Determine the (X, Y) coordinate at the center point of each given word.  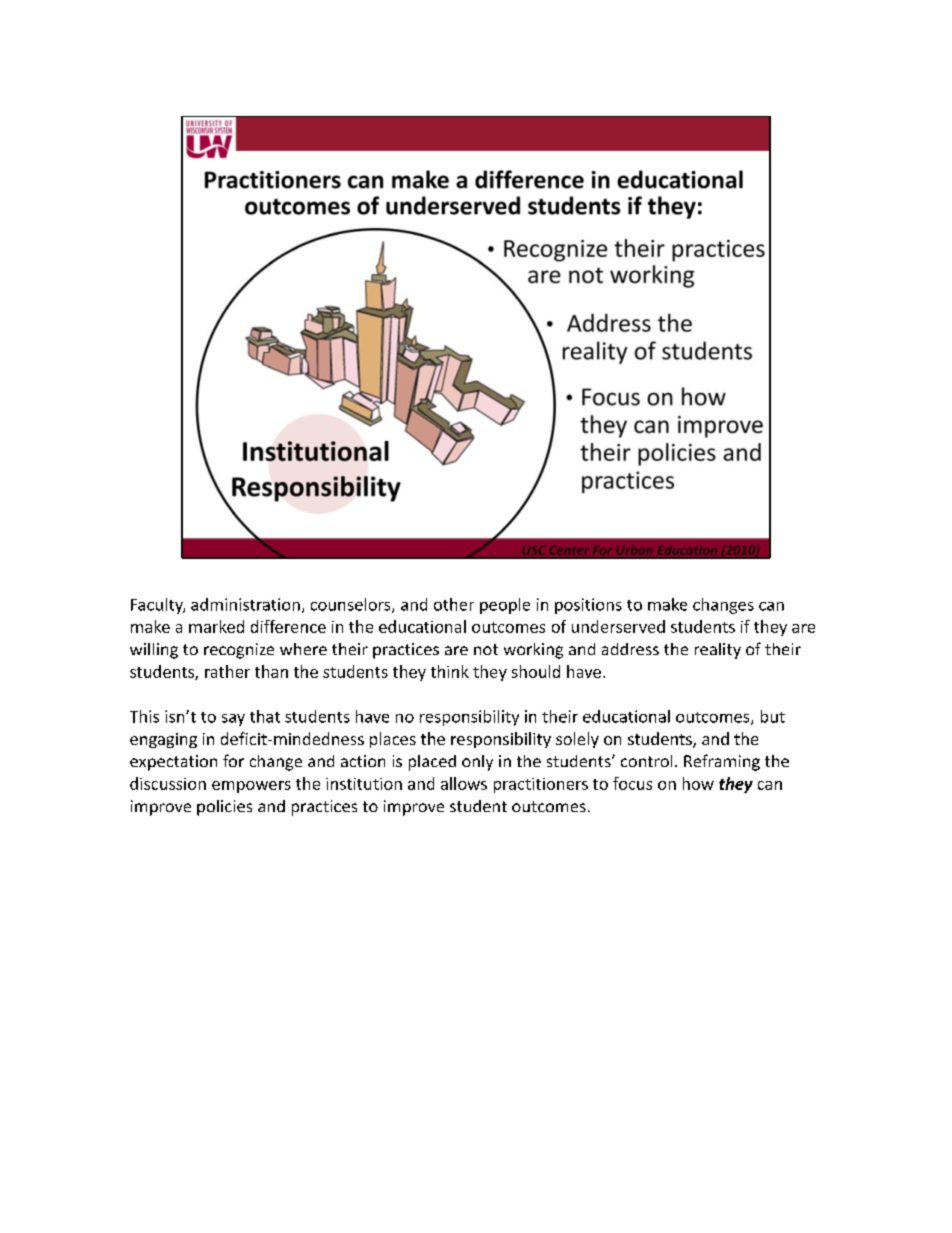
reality (718, 651)
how (698, 783)
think (450, 671)
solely (577, 740)
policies (224, 808)
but (773, 716)
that (265, 716)
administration (245, 604)
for (233, 760)
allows (464, 783)
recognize (239, 651)
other (454, 604)
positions (588, 606)
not (486, 649)
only (477, 763)
